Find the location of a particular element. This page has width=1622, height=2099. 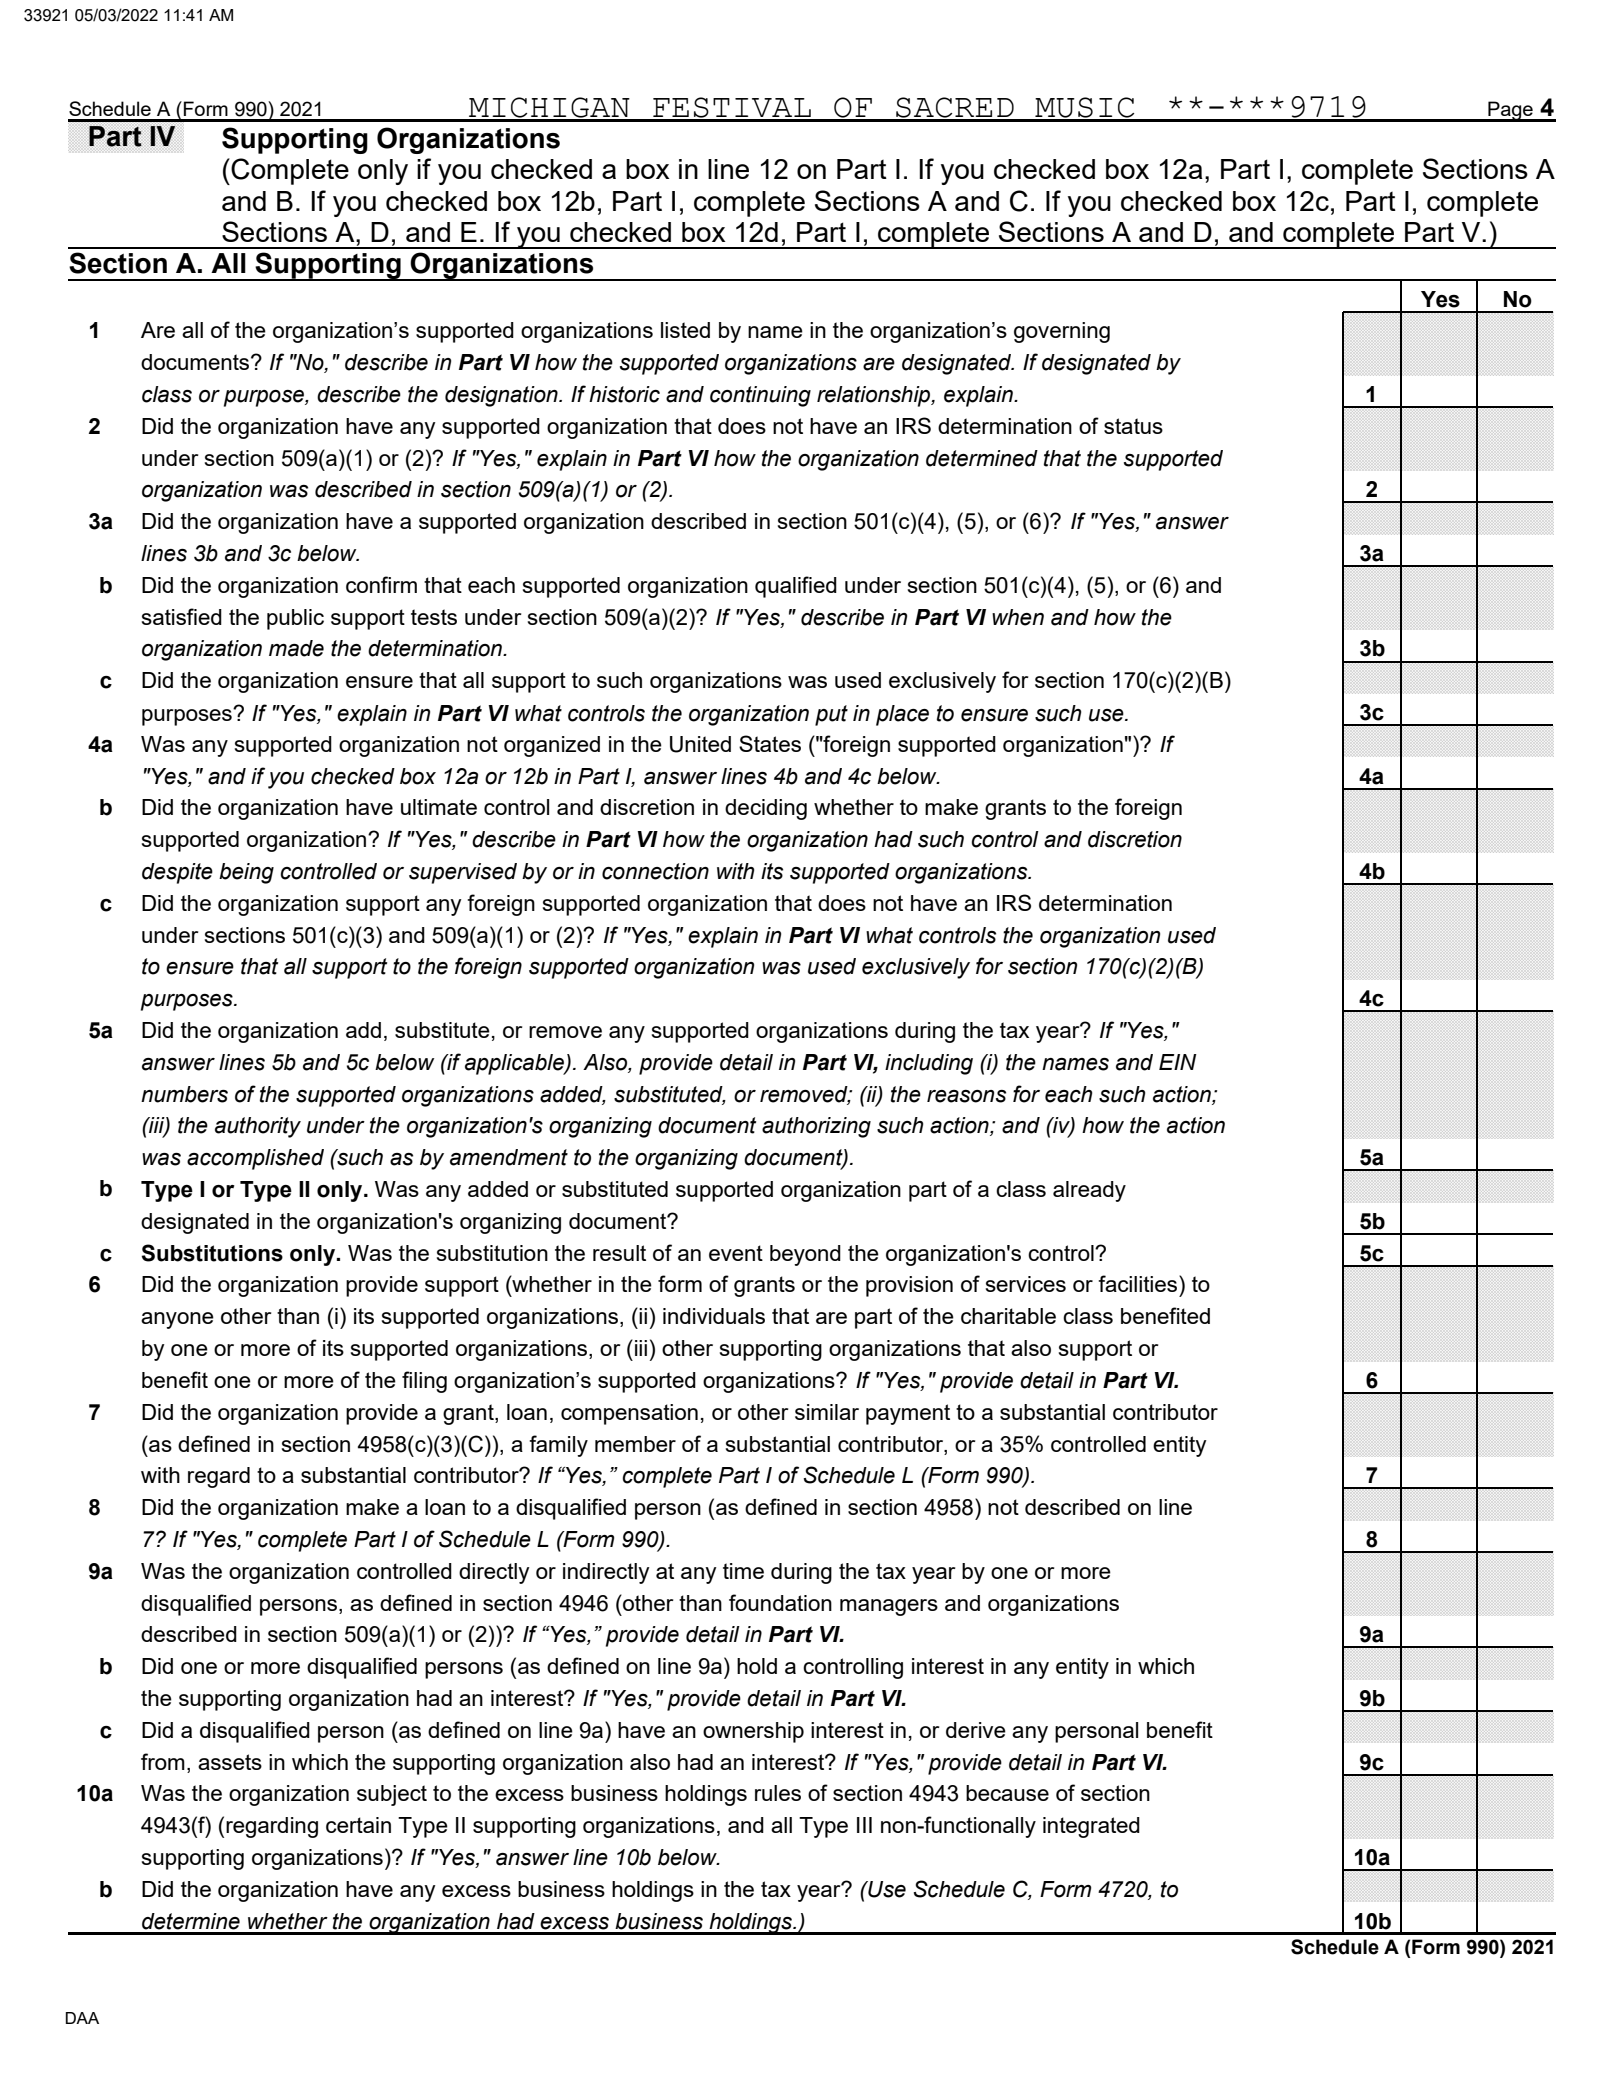

already is located at coordinates (1089, 1191).
